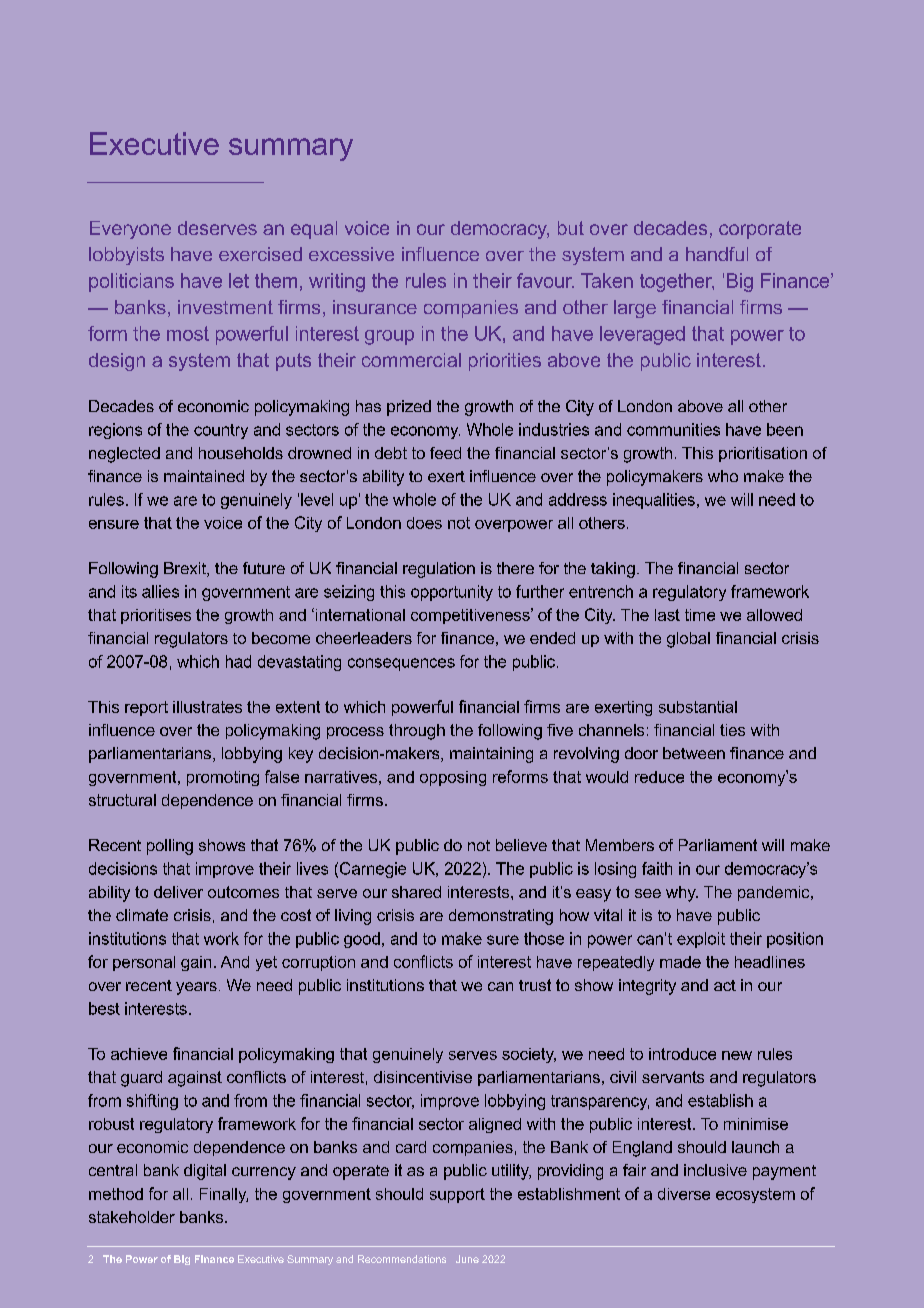 The height and width of the page is (1308, 924). I want to click on deliver, so click(178, 892).
